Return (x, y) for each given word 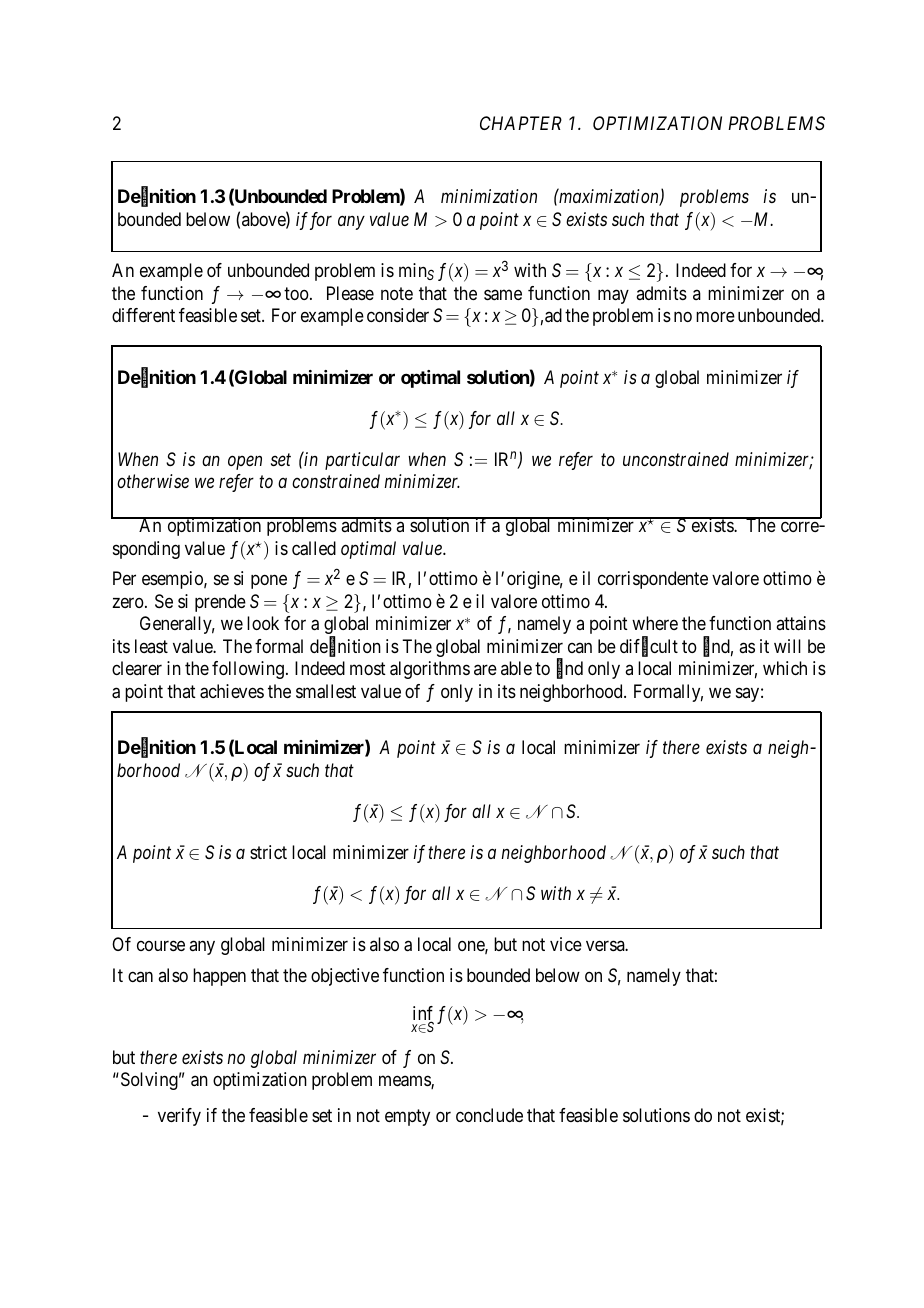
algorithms (430, 670)
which (785, 668)
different (143, 315)
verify (179, 1117)
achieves (232, 691)
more (715, 317)
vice (566, 944)
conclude (489, 1115)
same (503, 294)
